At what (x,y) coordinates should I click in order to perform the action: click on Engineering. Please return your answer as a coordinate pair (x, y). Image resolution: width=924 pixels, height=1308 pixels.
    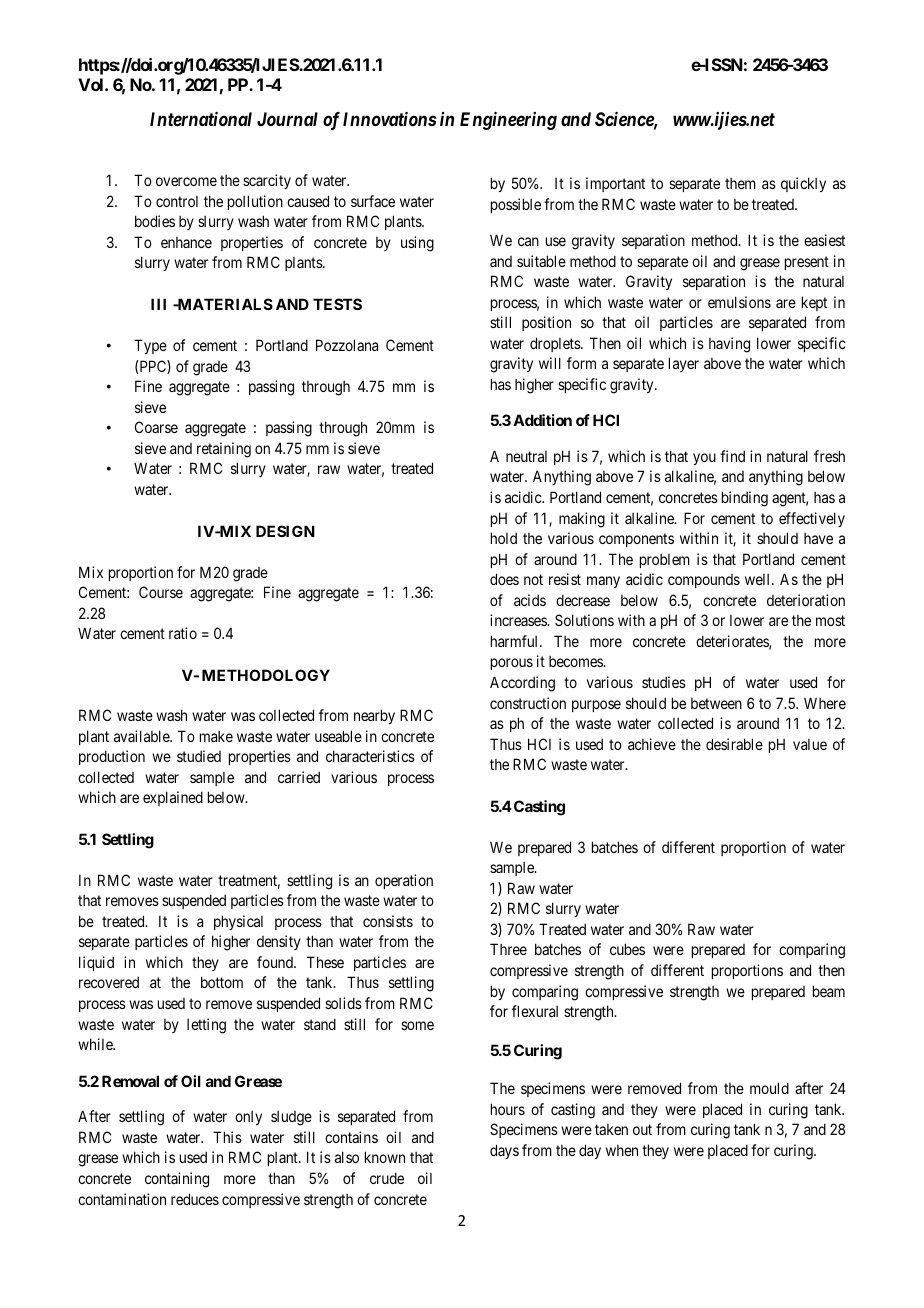
    Looking at the image, I should click on (508, 121).
